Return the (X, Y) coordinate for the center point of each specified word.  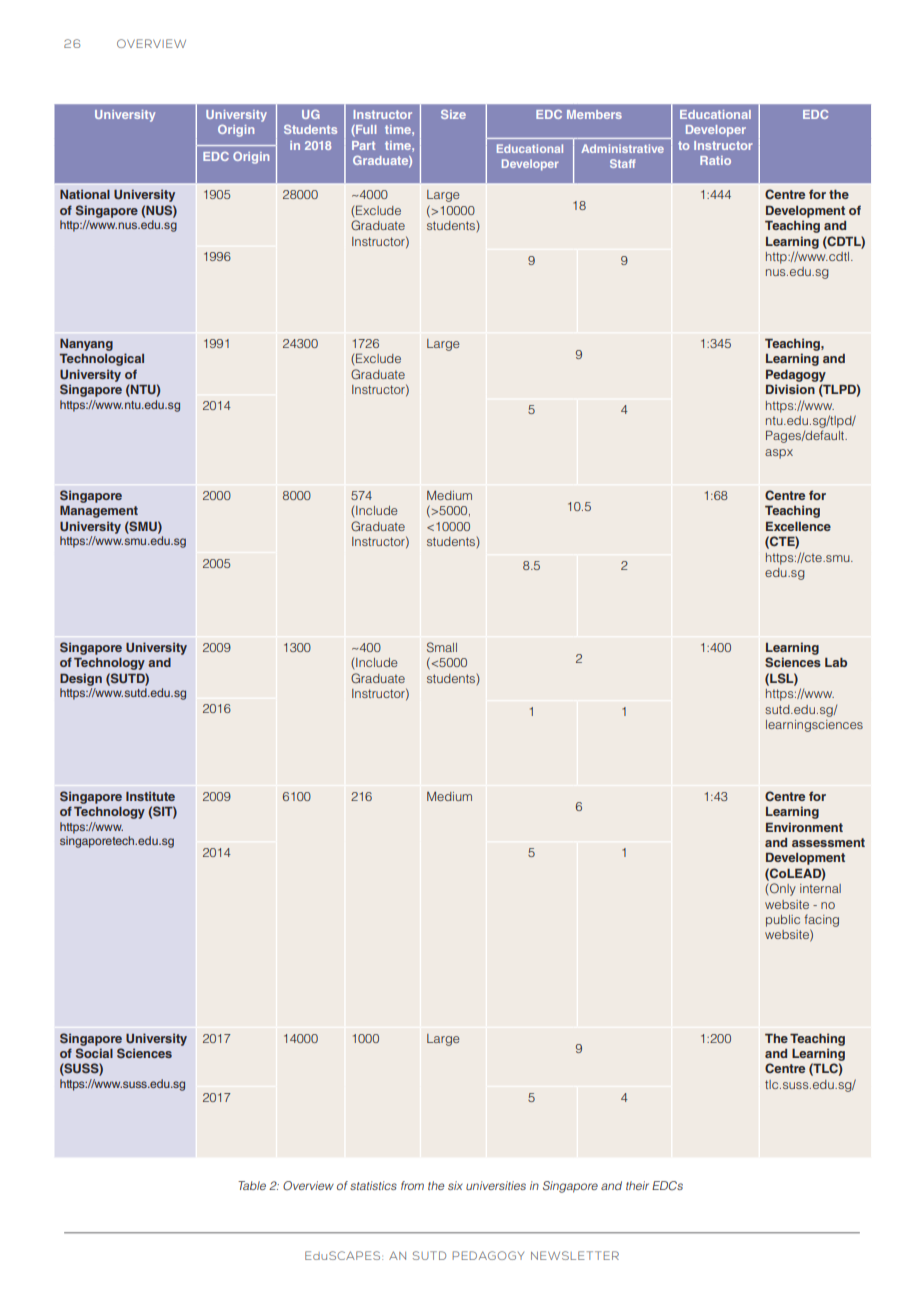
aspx (779, 454)
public (783, 921)
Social (94, 1053)
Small (442, 647)
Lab (836, 662)
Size (453, 114)
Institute (150, 796)
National (85, 194)
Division (790, 389)
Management (99, 512)
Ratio (715, 160)
